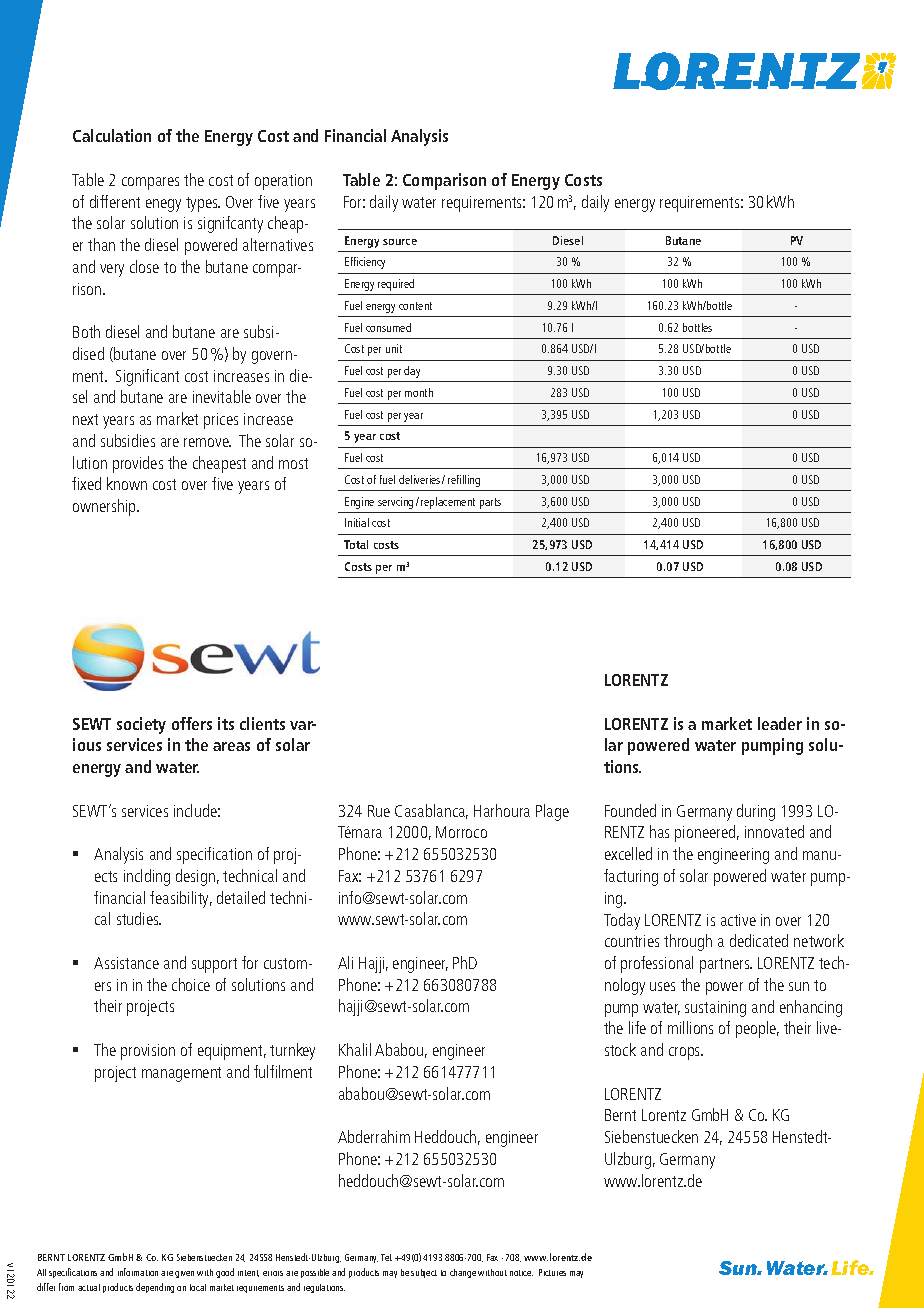 This screenshot has height=1308, width=924. What do you see at coordinates (400, 242) in the screenshot?
I see `source` at bounding box center [400, 242].
